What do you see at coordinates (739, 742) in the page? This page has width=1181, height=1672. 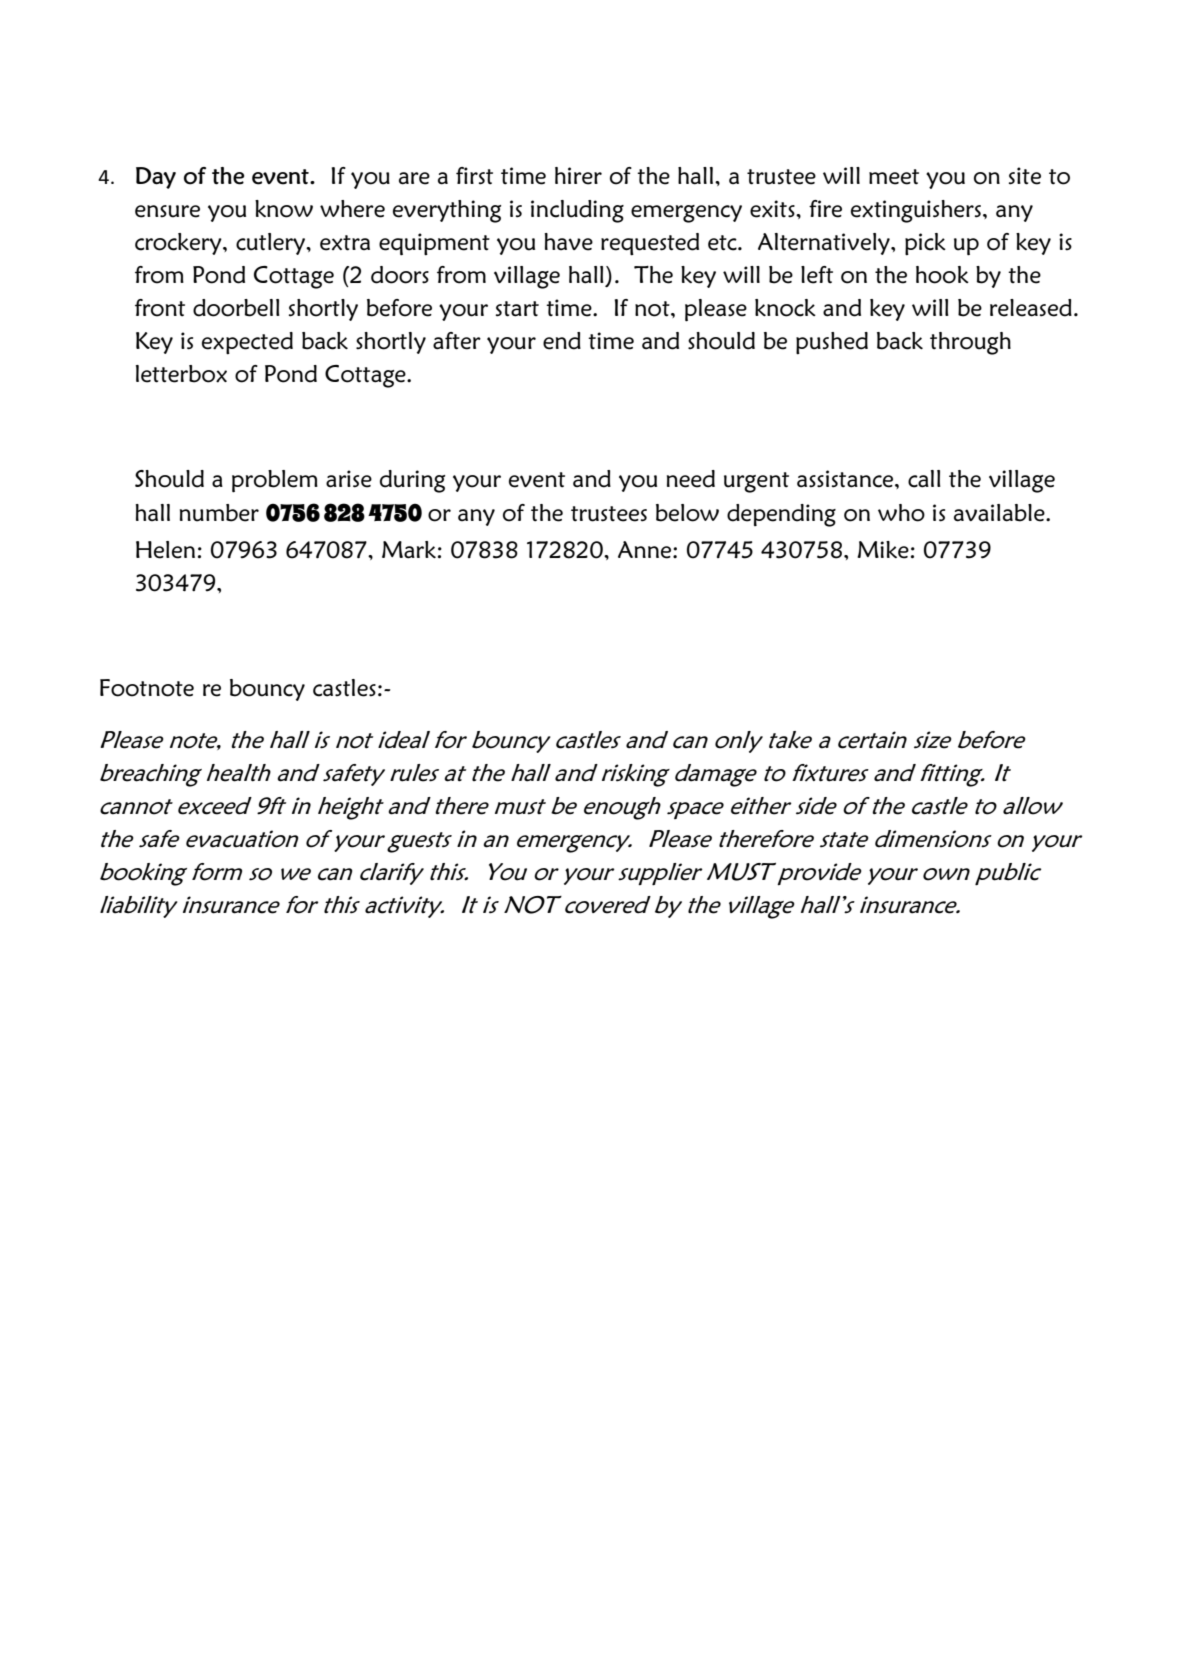 I see `only` at bounding box center [739, 742].
